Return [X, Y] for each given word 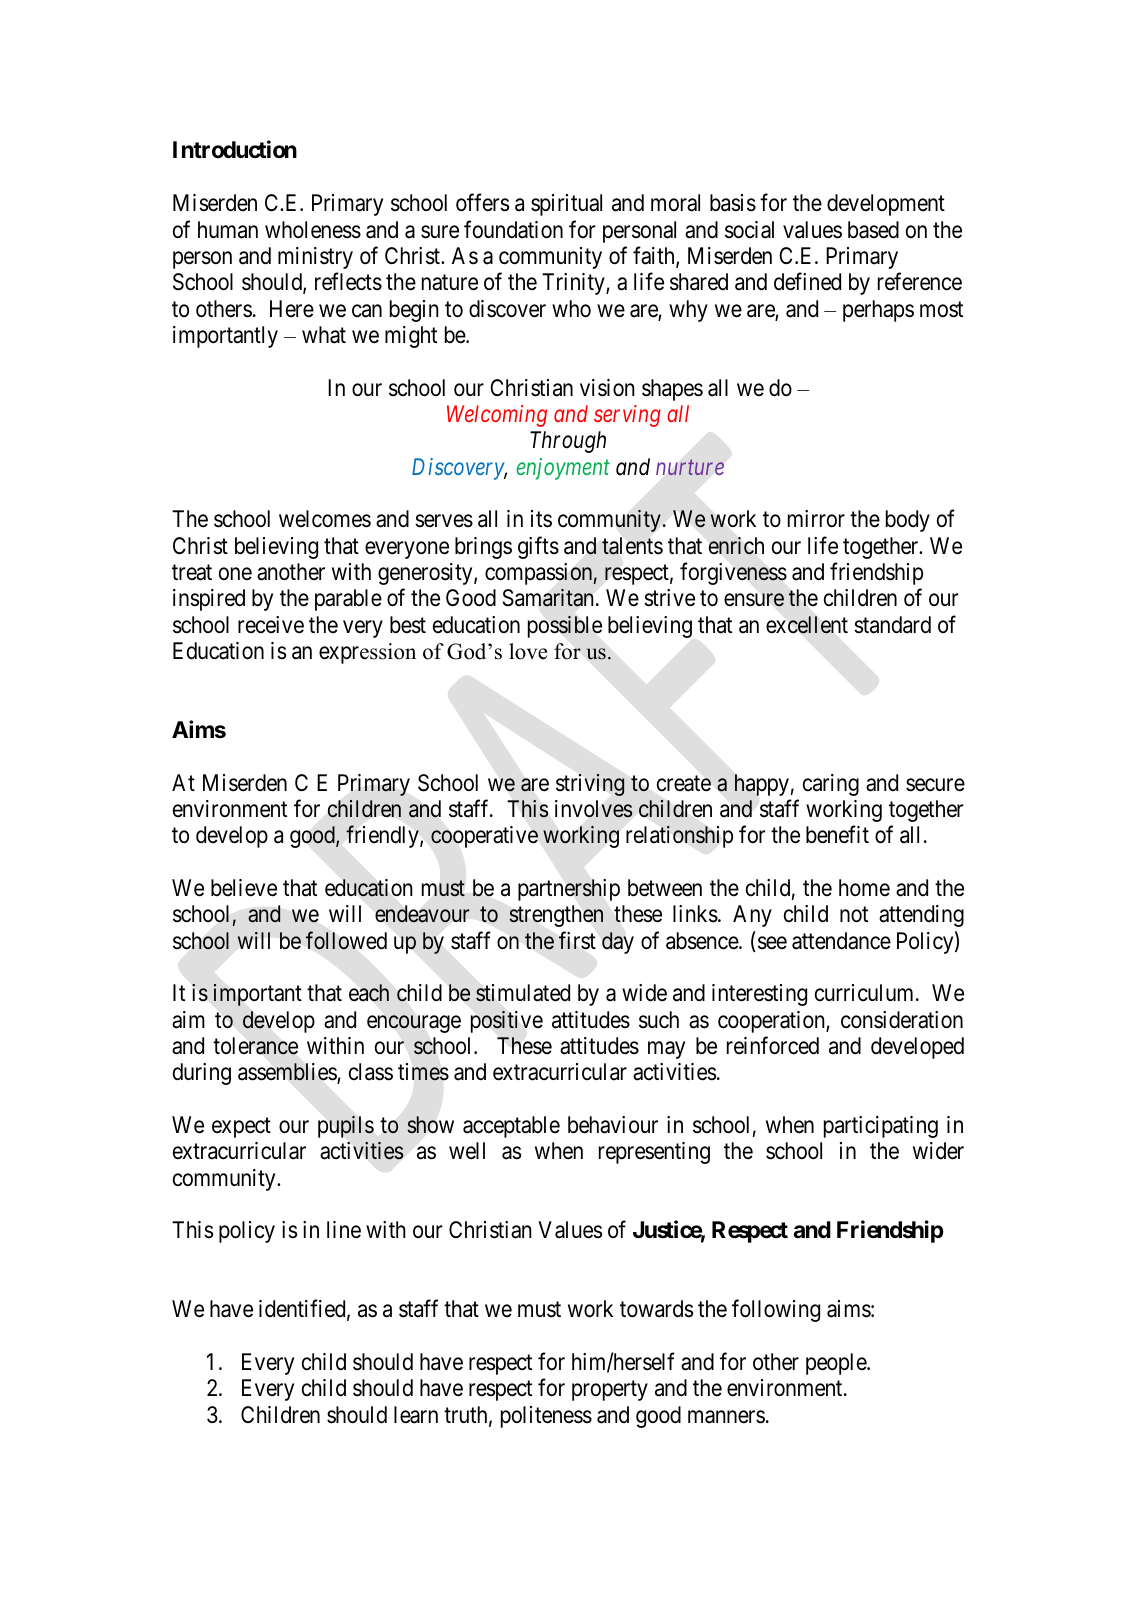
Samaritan [550, 598]
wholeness [313, 230]
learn [416, 1415]
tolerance [255, 1046]
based [873, 230]
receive [271, 625]
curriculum [866, 993]
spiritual [566, 205]
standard [892, 625]
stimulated [523, 993]
